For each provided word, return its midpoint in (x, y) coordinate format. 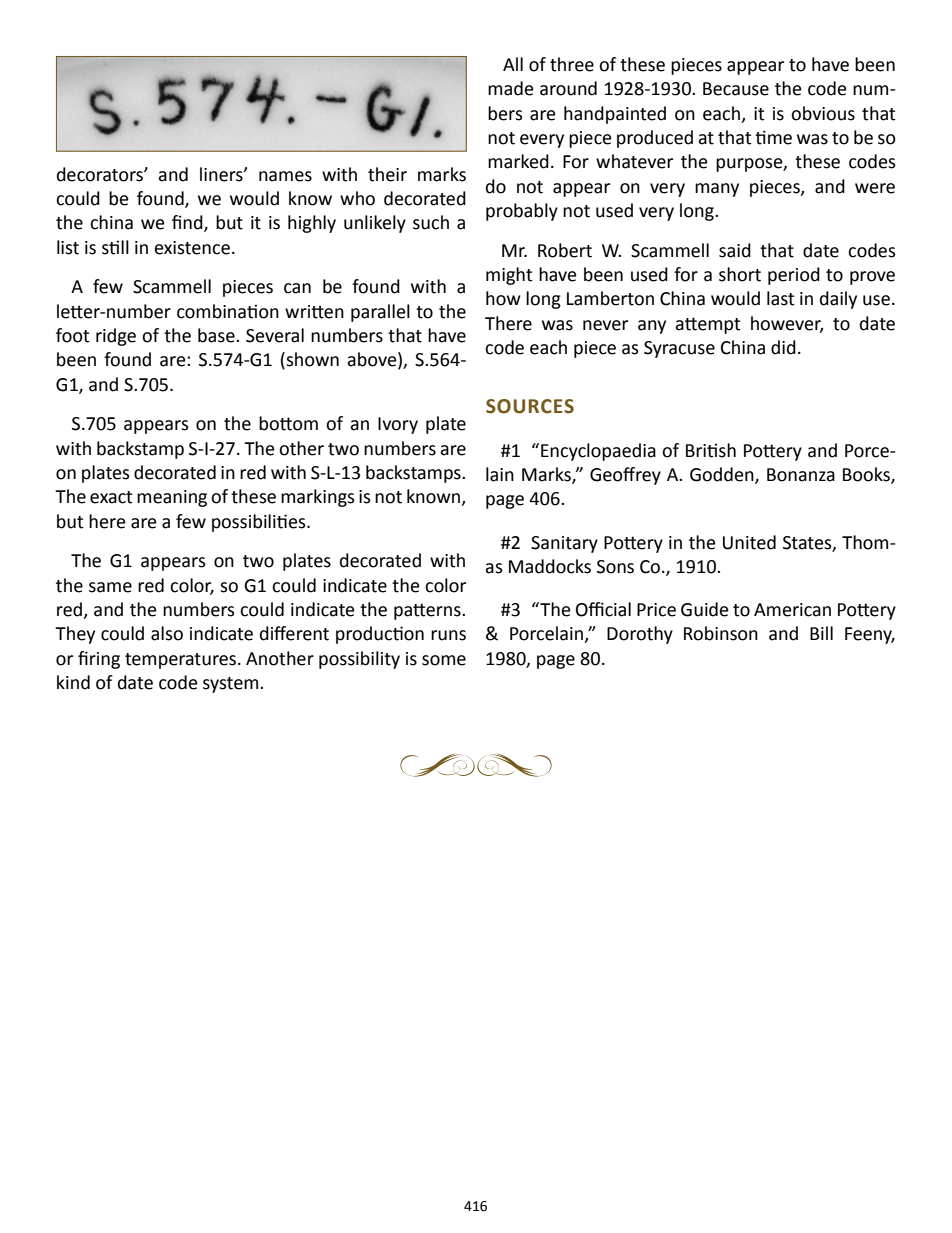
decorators (101, 174)
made (511, 88)
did (783, 347)
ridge (116, 337)
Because (736, 89)
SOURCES (530, 406)
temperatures (180, 661)
